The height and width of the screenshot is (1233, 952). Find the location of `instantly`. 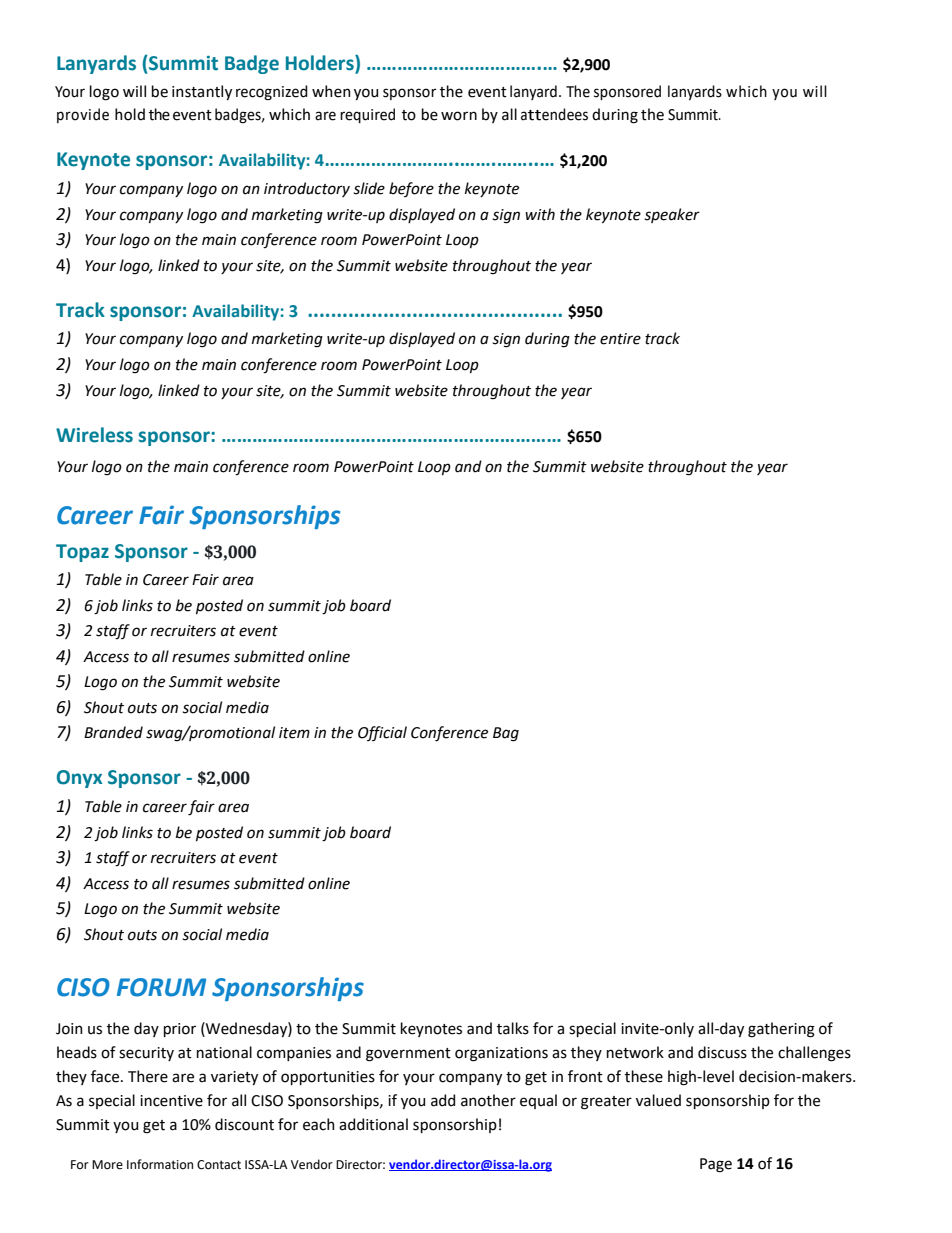

instantly is located at coordinates (202, 92).
